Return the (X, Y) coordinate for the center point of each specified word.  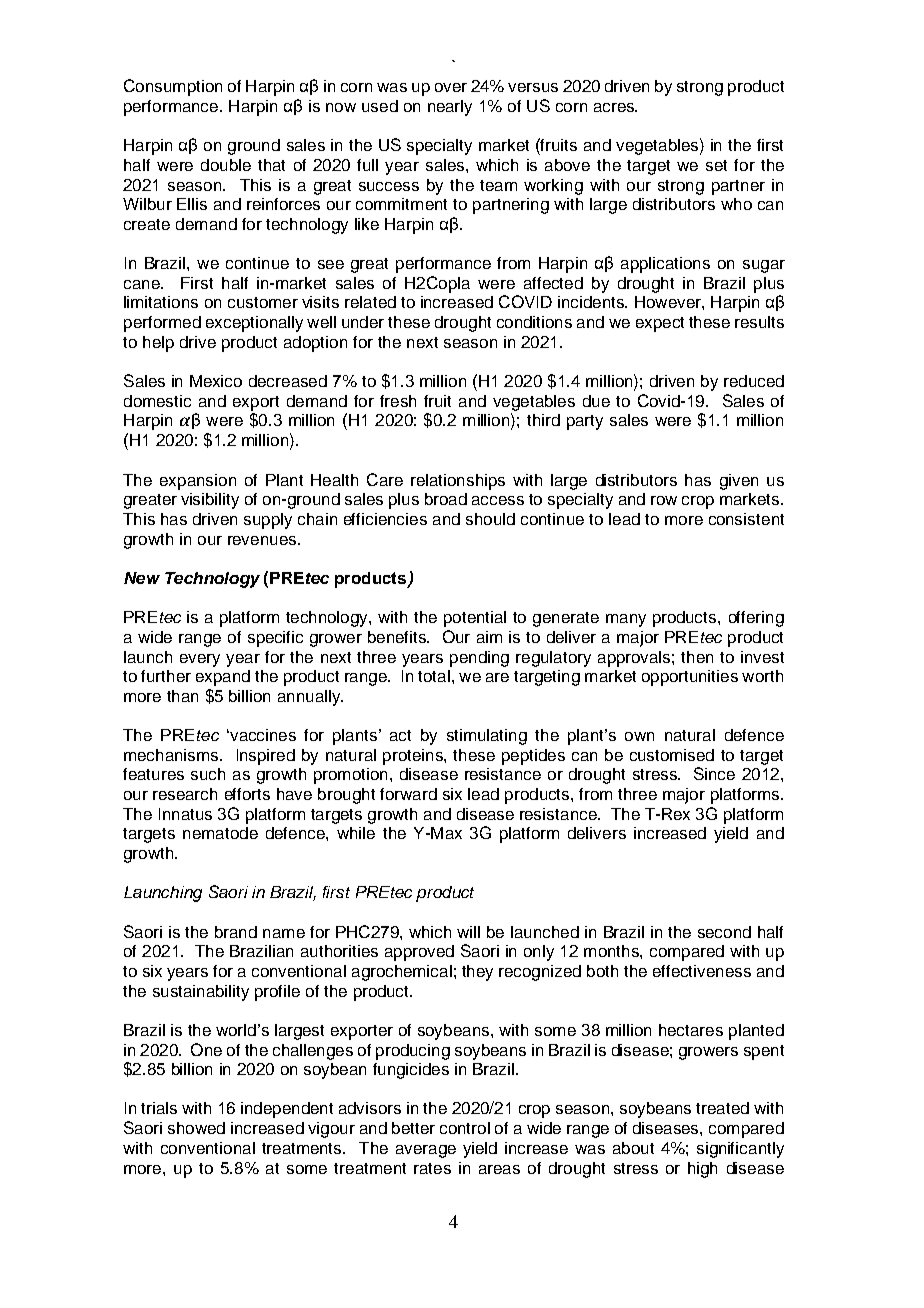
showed (196, 1128)
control (465, 1128)
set (716, 165)
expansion (198, 482)
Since (714, 773)
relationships (458, 482)
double (226, 165)
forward (408, 794)
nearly (450, 108)
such (208, 774)
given (739, 482)
